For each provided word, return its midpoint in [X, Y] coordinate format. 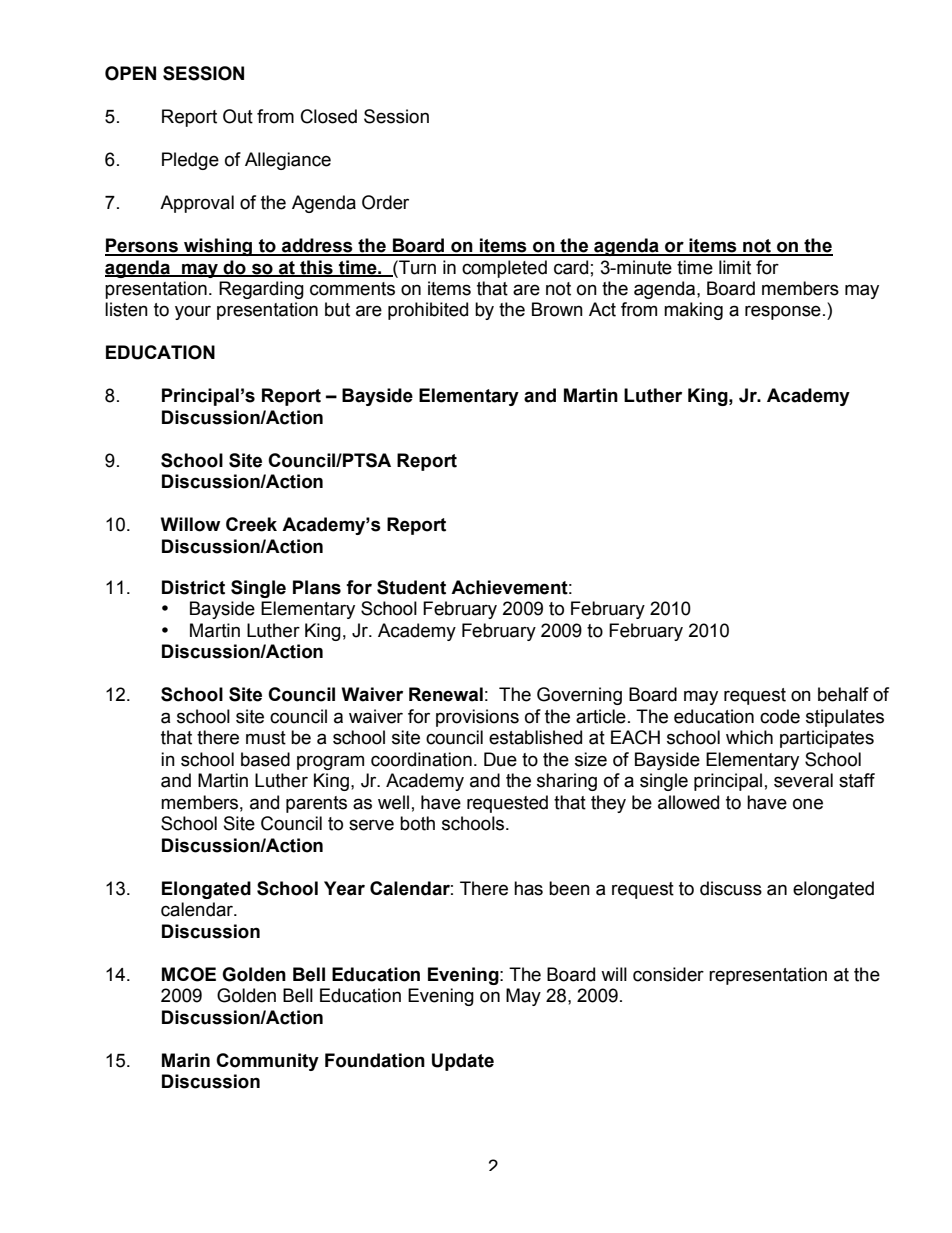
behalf [843, 694]
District [193, 587]
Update [463, 1062]
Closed [329, 116]
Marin [186, 1060]
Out [238, 116]
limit [735, 267]
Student [411, 587]
